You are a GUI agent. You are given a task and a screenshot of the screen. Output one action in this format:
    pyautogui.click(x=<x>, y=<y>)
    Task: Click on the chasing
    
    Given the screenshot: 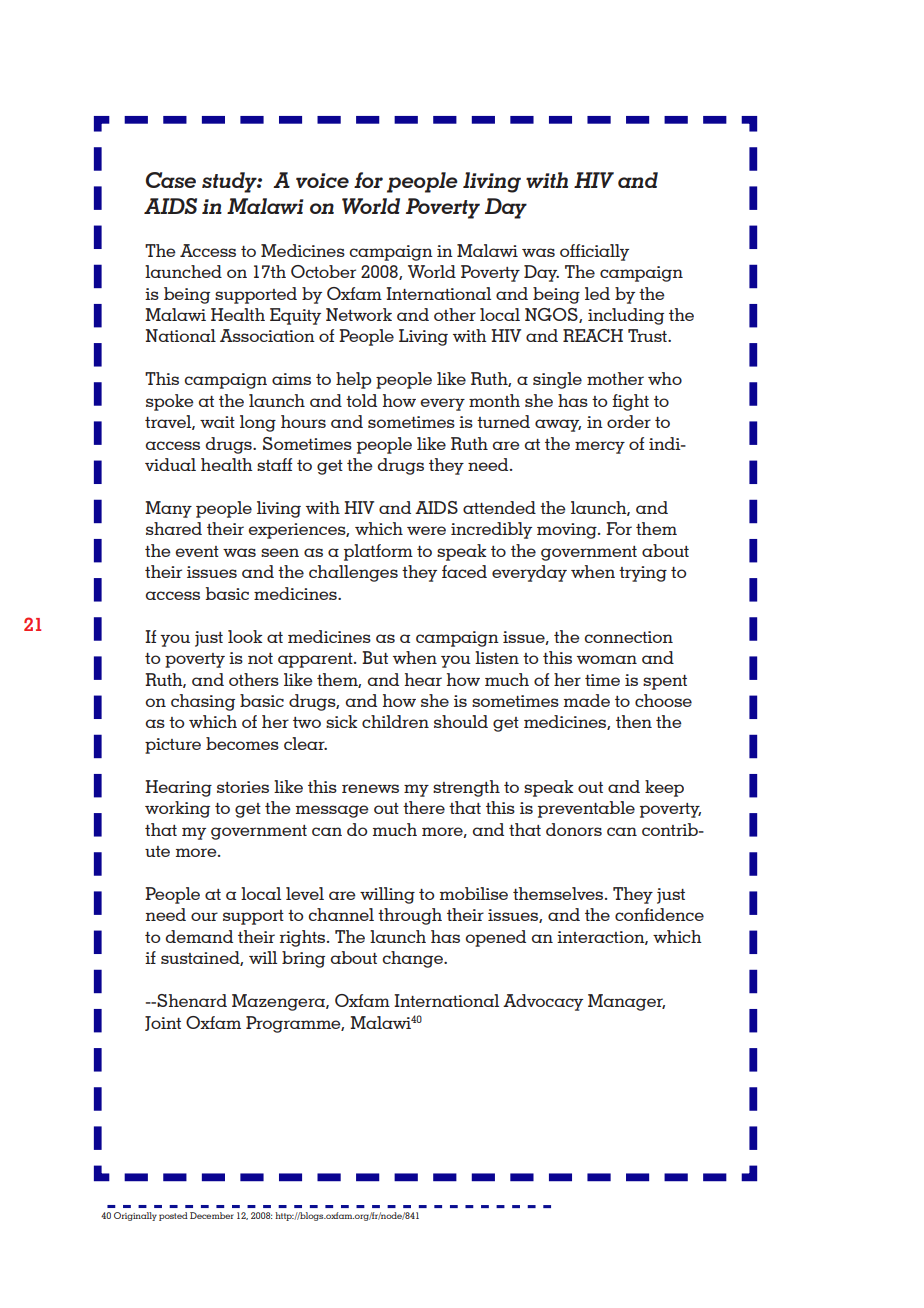 What is the action you would take?
    pyautogui.click(x=203, y=702)
